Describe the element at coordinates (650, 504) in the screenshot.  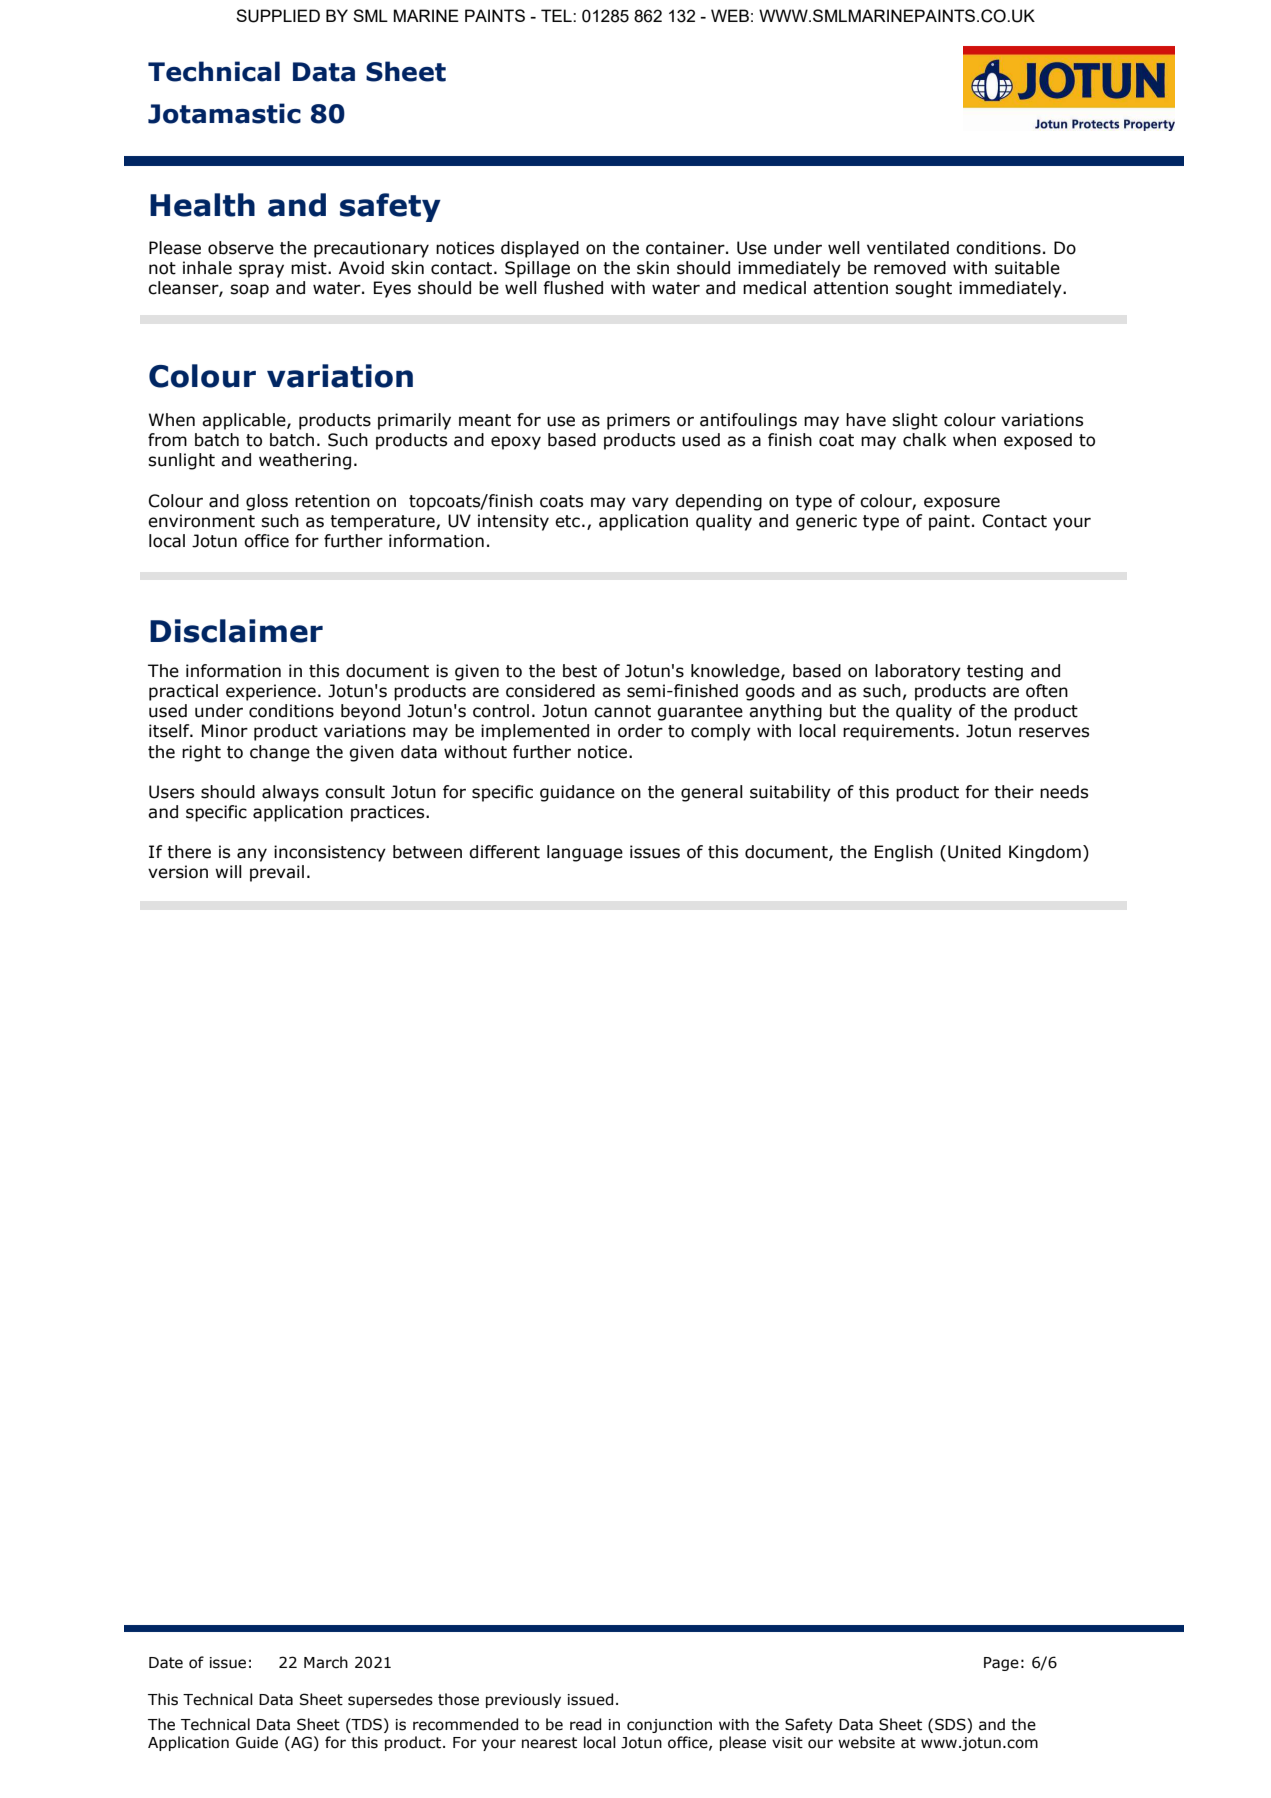
I see `vary` at that location.
